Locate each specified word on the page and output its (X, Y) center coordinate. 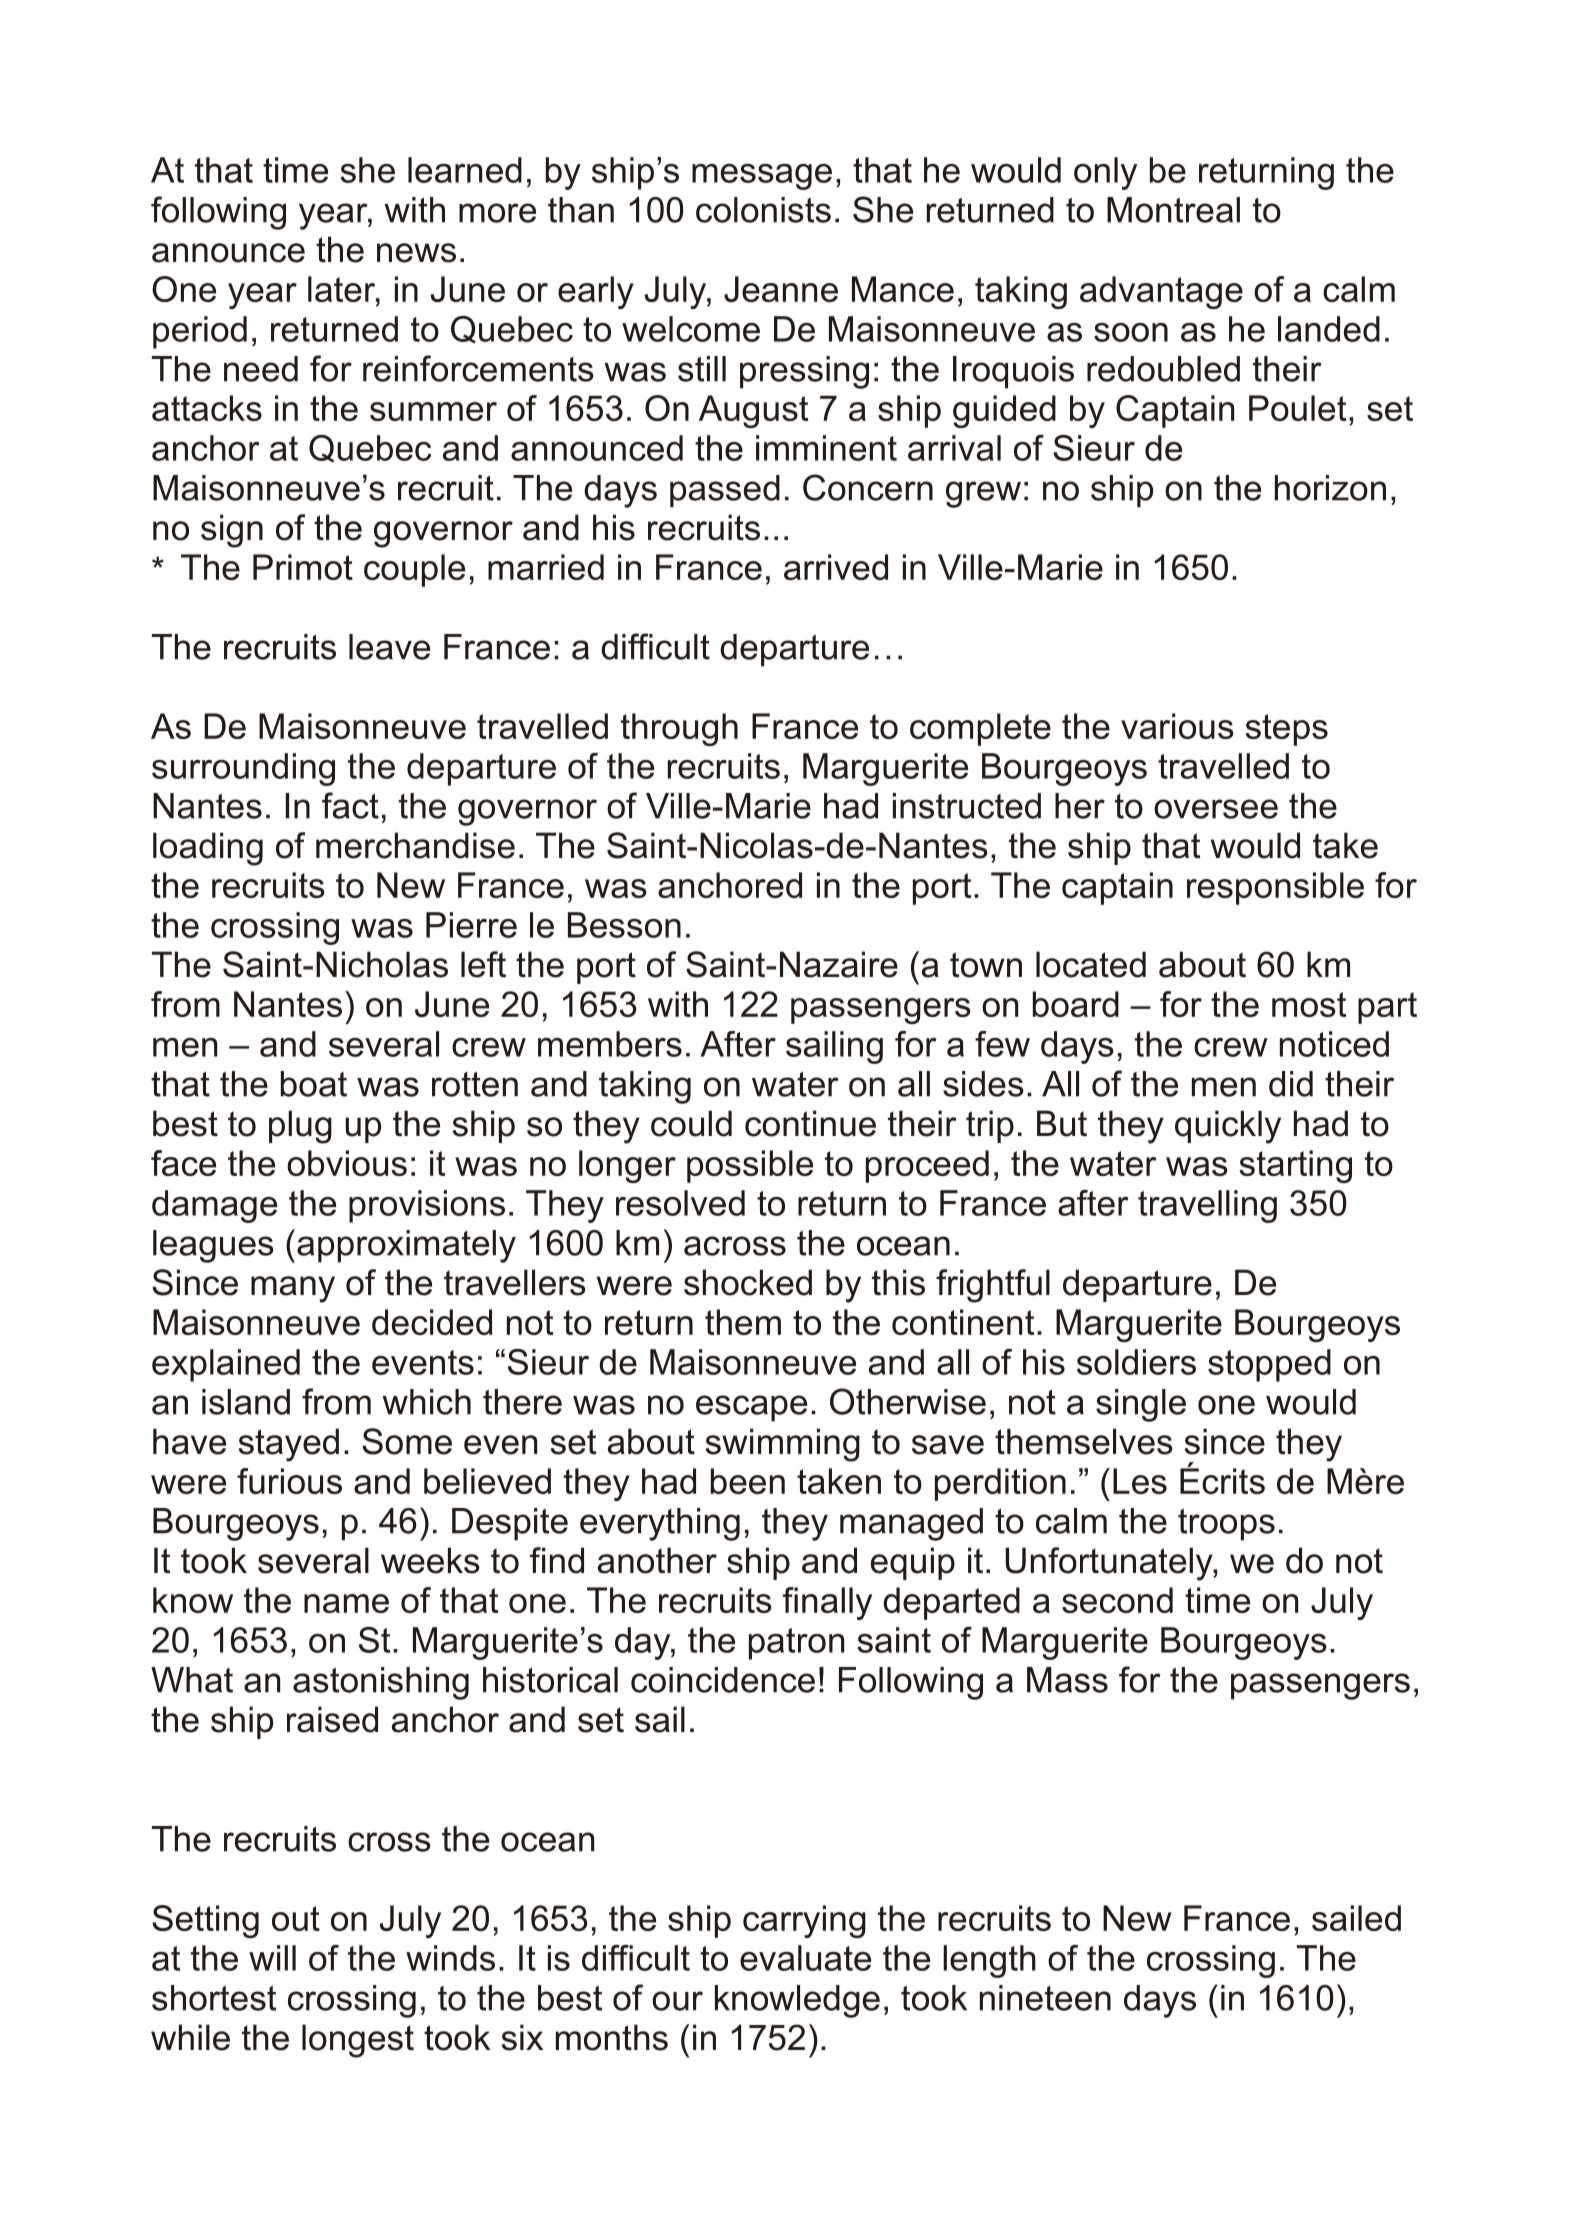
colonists (763, 210)
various (1177, 726)
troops (1226, 1525)
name (346, 1603)
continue (810, 1123)
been (748, 1481)
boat (314, 1084)
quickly (1228, 1127)
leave (389, 647)
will (272, 1958)
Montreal (1173, 210)
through (679, 729)
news (416, 253)
